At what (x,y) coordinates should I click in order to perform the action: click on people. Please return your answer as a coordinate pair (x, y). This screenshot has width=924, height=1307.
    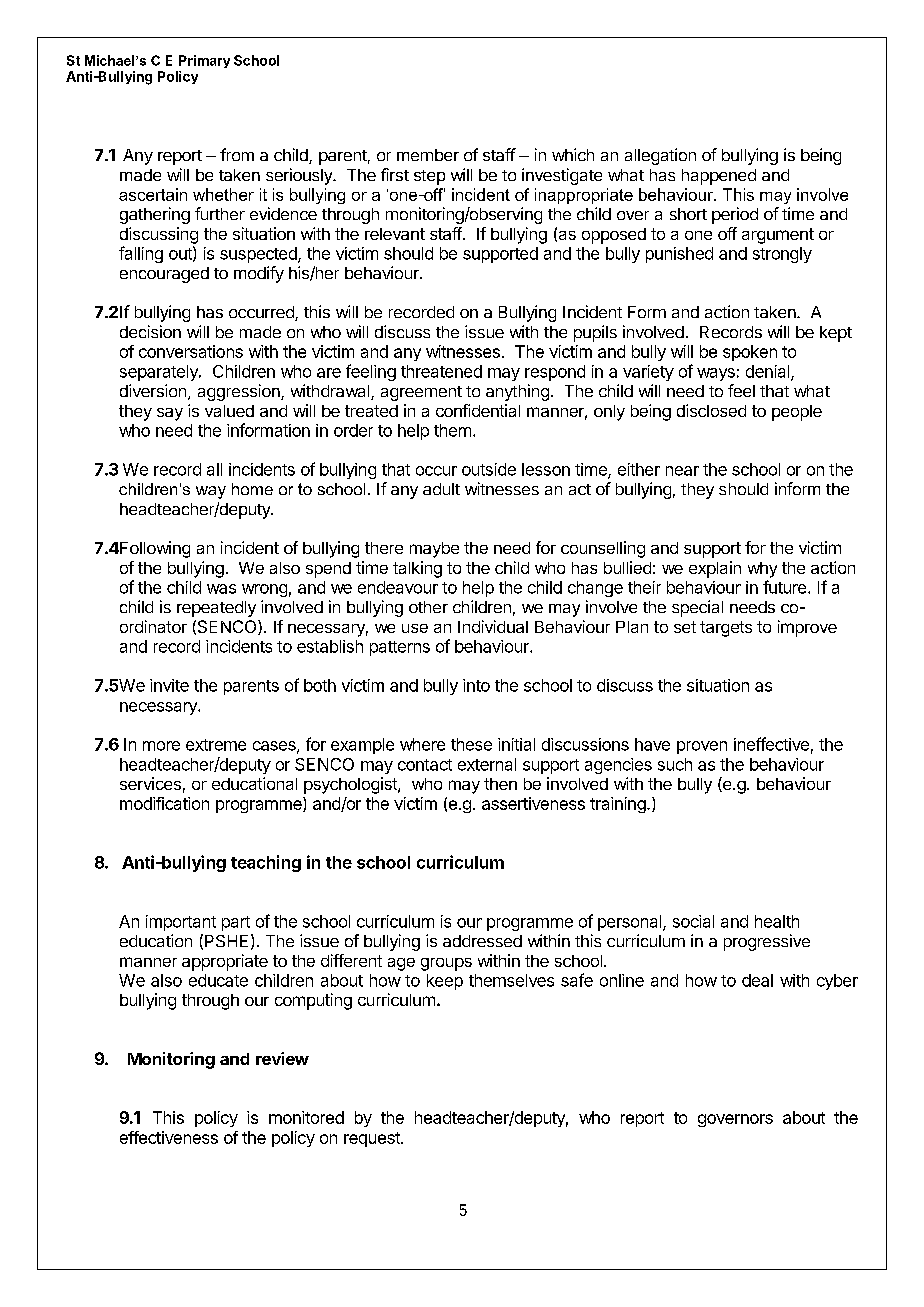
    Looking at the image, I should click on (797, 413).
